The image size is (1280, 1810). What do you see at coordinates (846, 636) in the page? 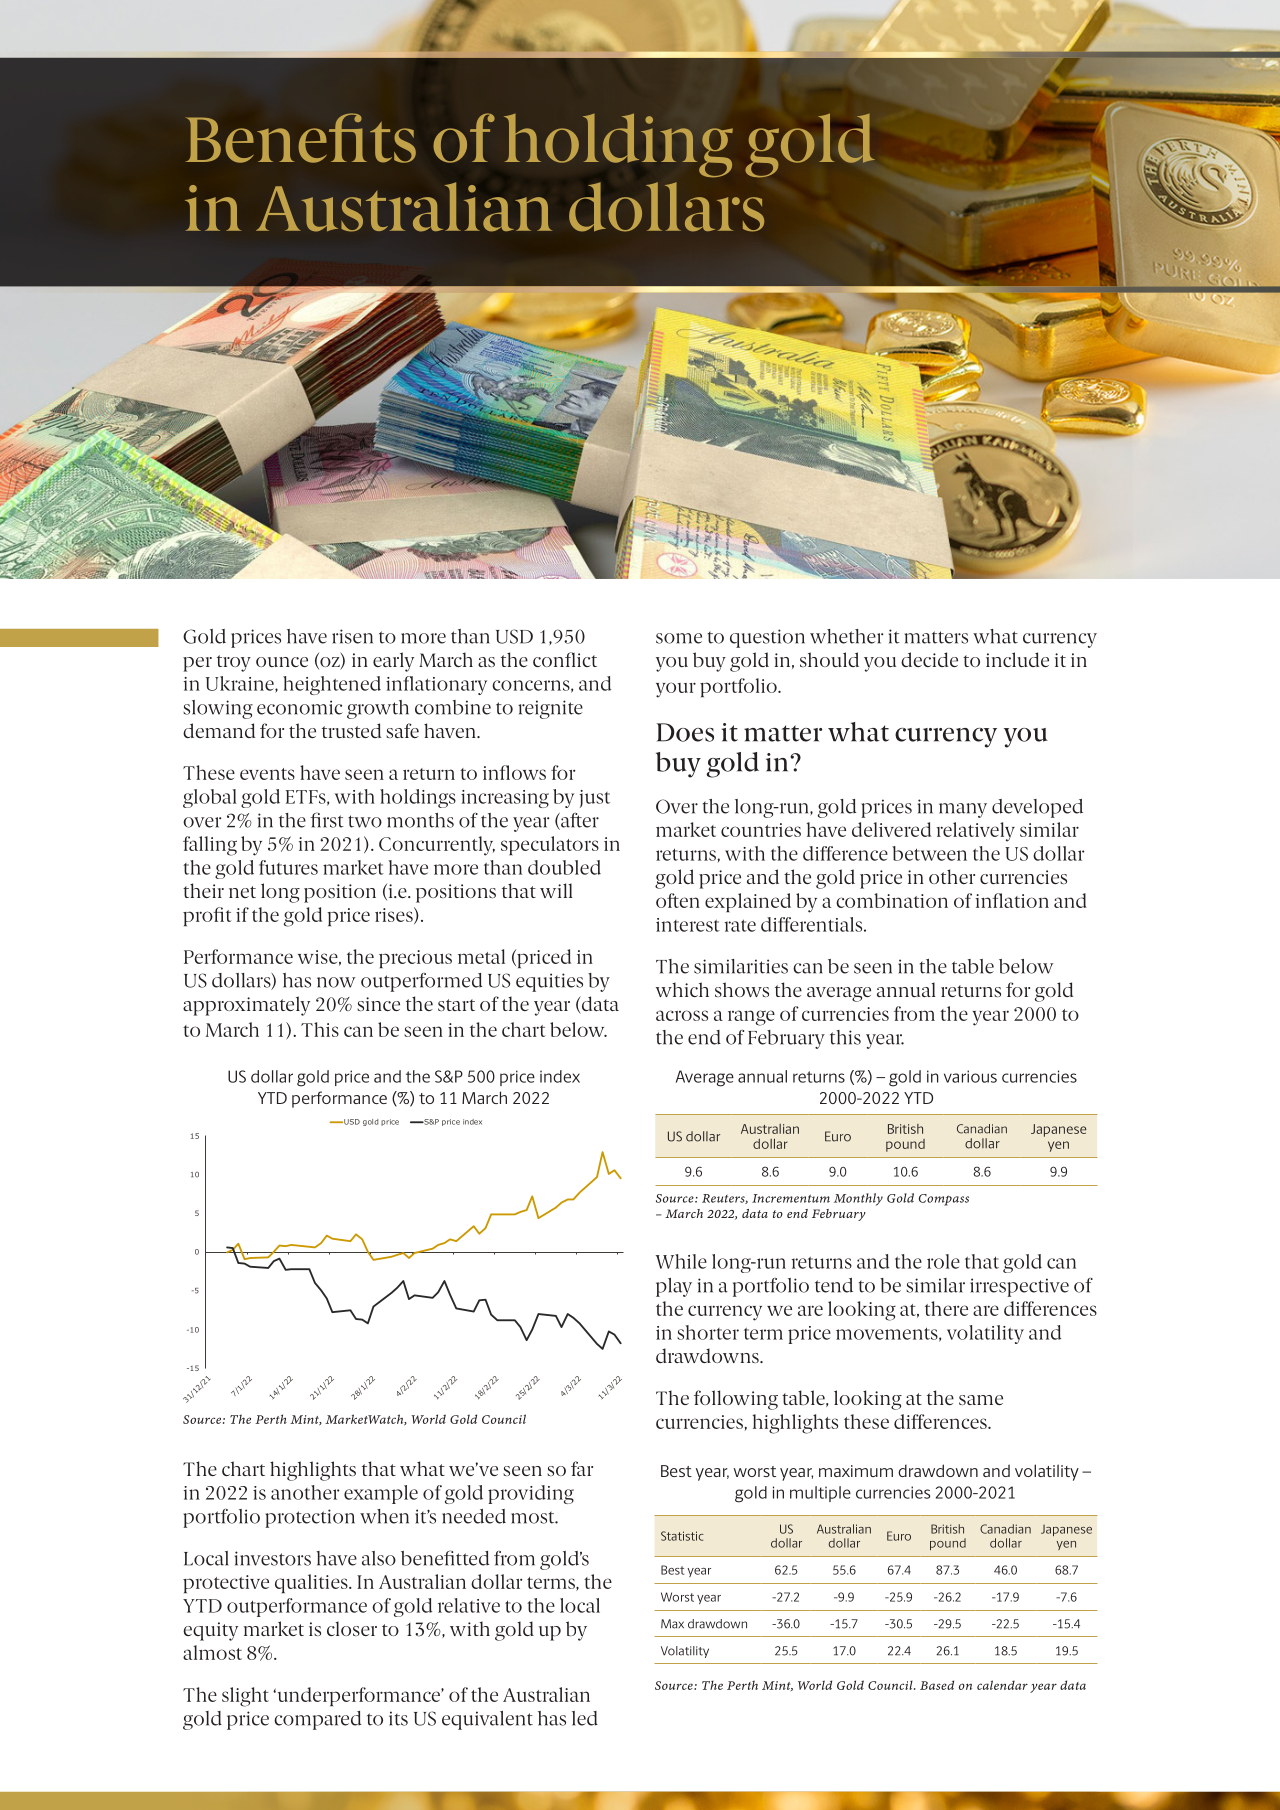
I see `whether` at bounding box center [846, 636].
